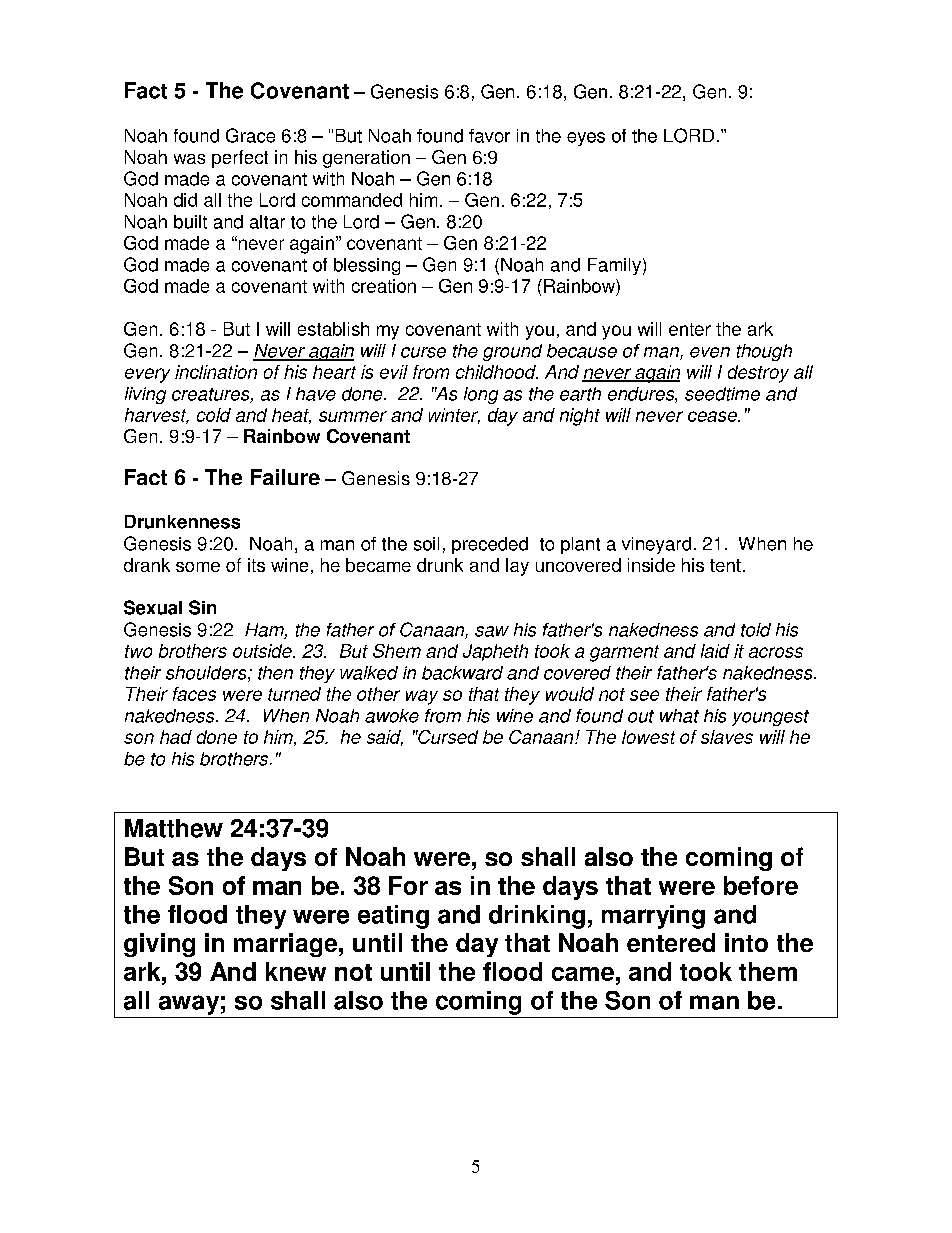 Image resolution: width=952 pixels, height=1233 pixels. Describe the element at coordinates (586, 139) in the image. I see `eyes` at that location.
